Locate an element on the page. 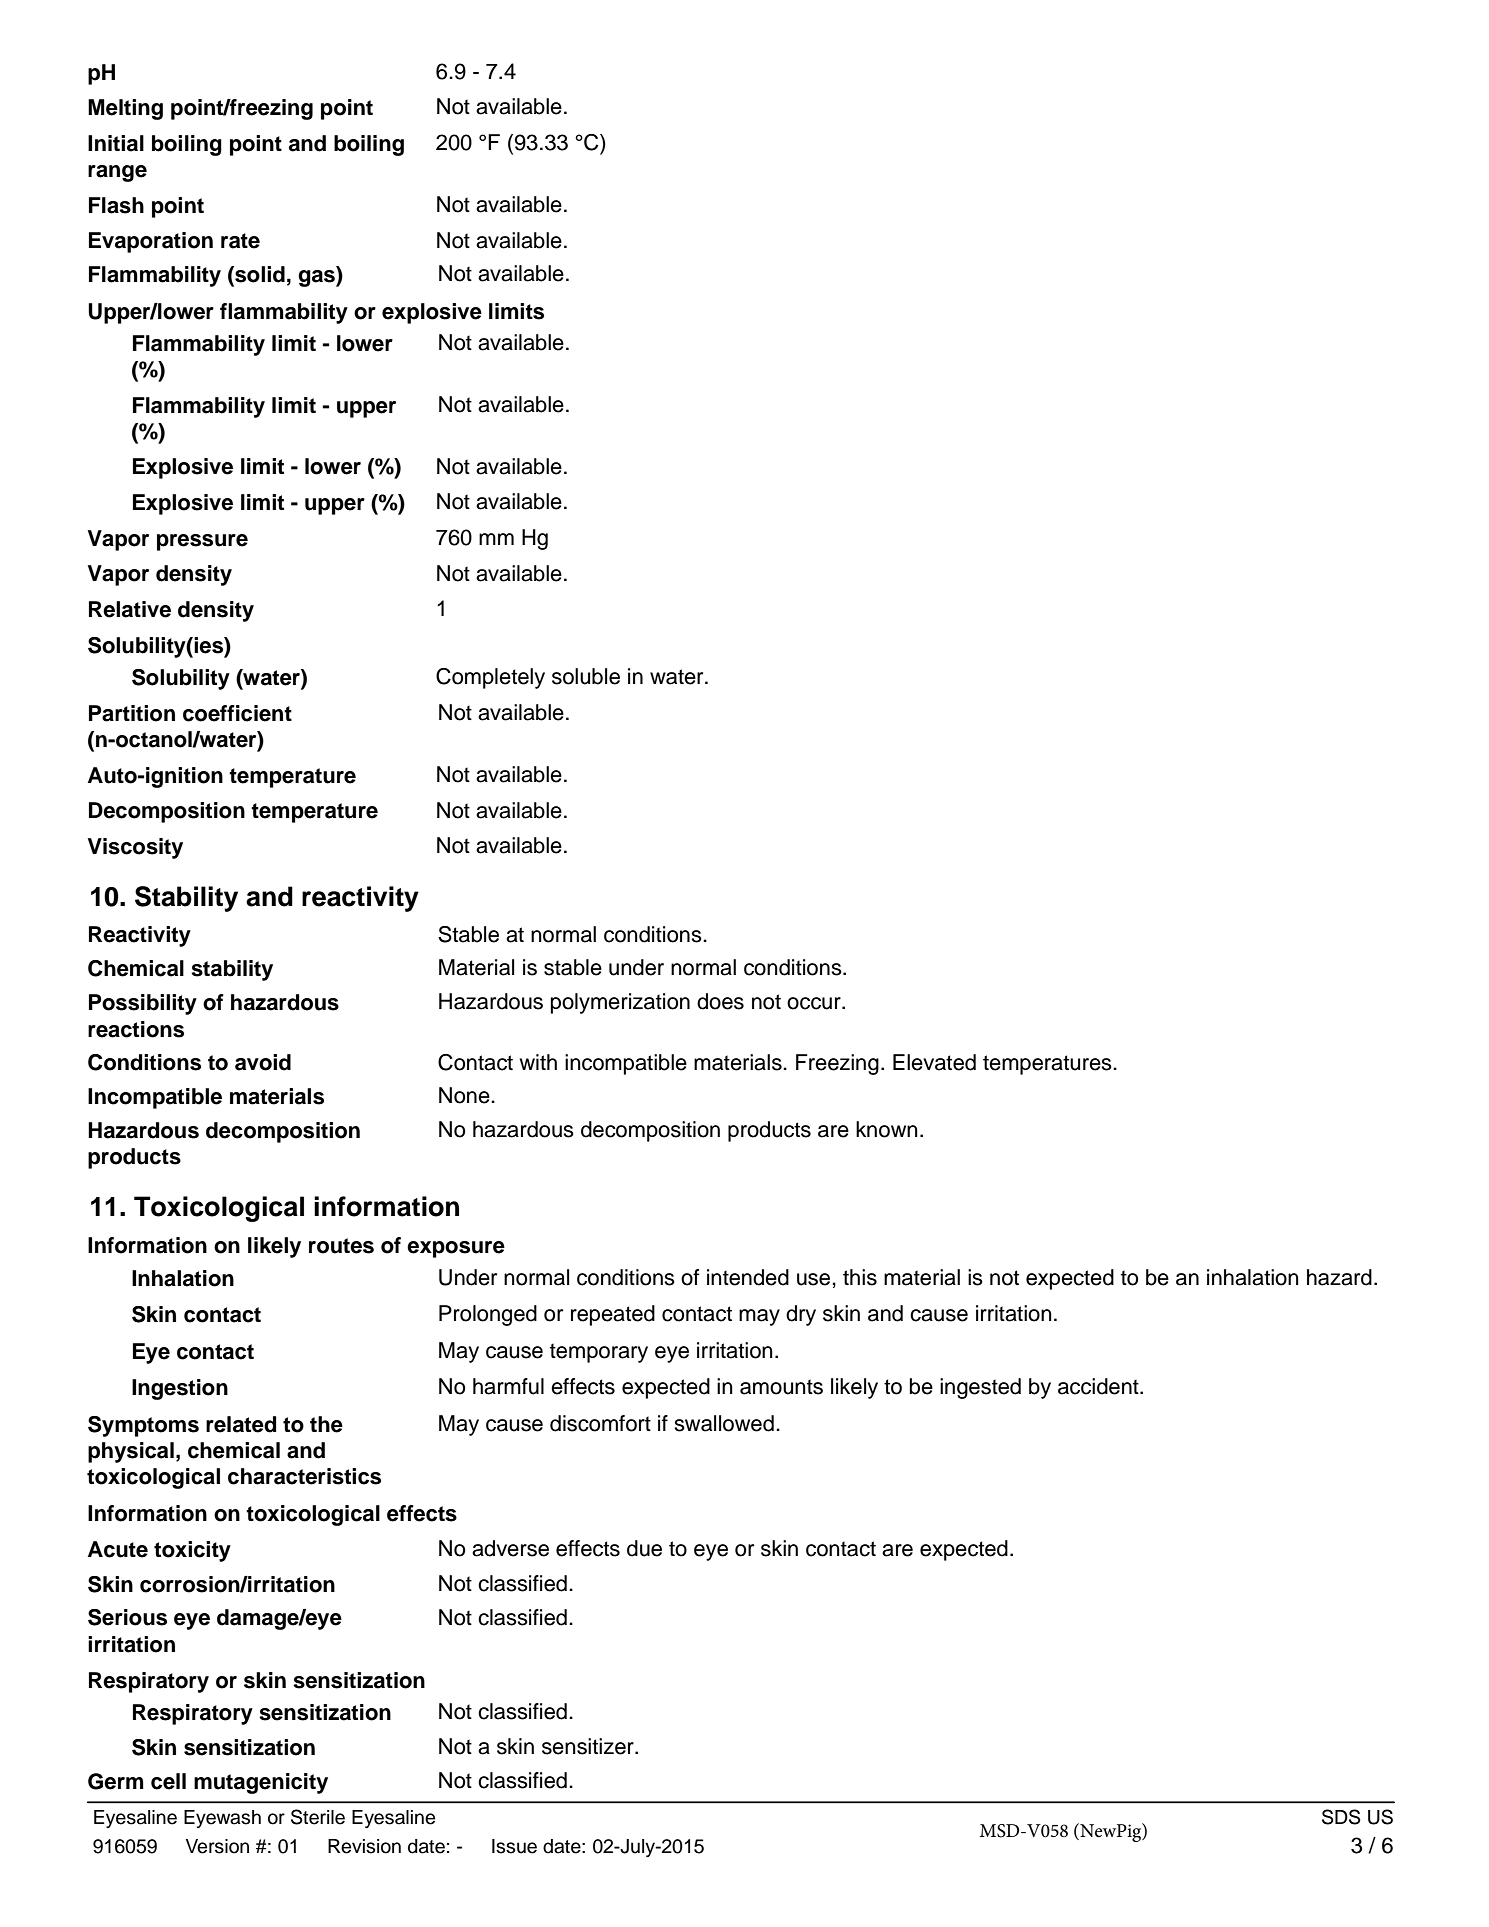  amounts is located at coordinates (781, 1387).
